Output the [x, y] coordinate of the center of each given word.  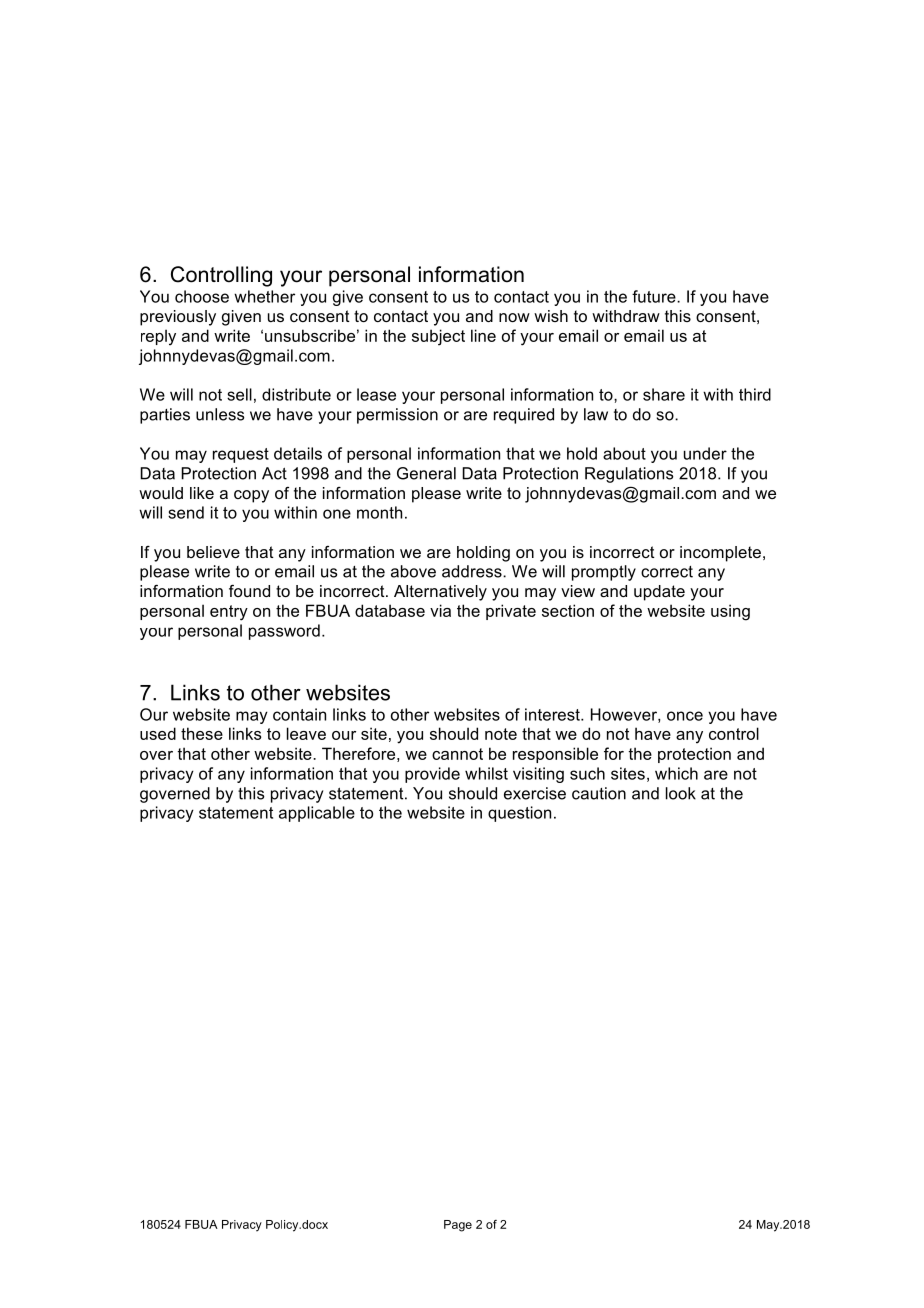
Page [458, 1226]
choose [202, 296]
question [519, 814]
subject [438, 337]
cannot [457, 754]
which [676, 773]
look [681, 793]
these [202, 733]
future [655, 296]
